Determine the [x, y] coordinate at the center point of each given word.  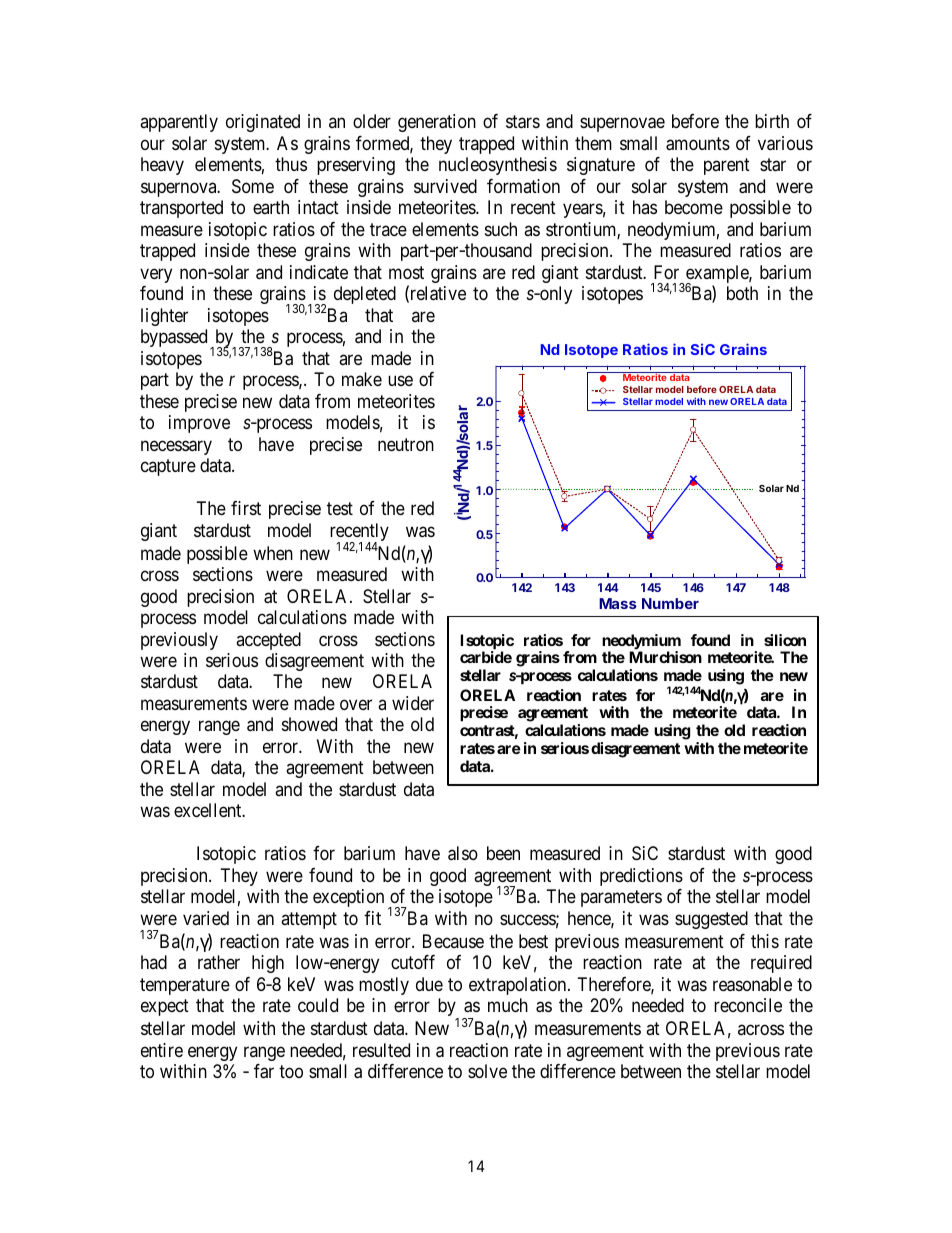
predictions [641, 877]
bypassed [174, 338]
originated [263, 123]
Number [670, 603]
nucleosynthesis [498, 166]
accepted [268, 641]
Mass [618, 603]
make [362, 379]
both [742, 293]
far [264, 1071]
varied [206, 918]
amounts [698, 144]
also [463, 853]
